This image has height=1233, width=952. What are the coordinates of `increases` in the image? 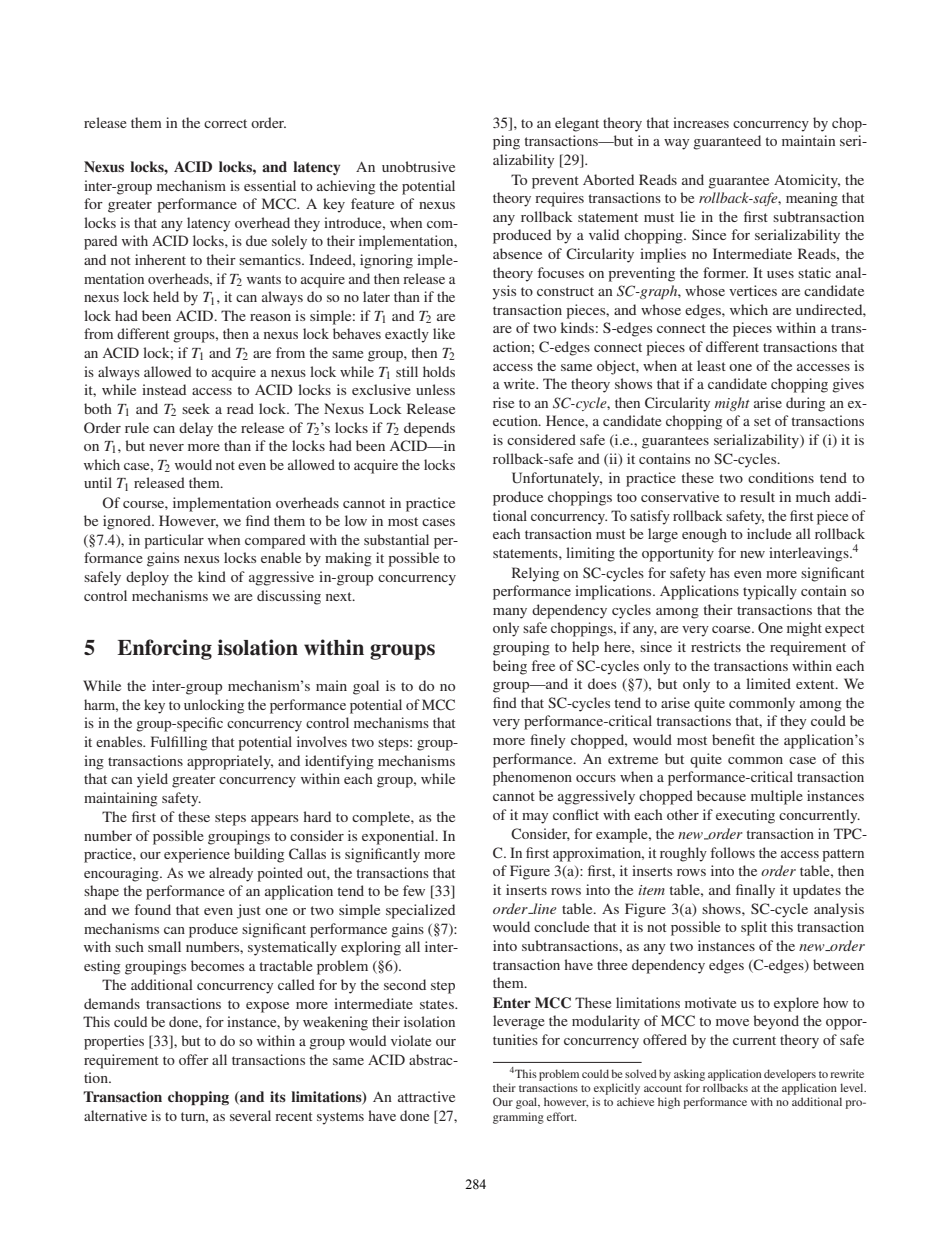 It's located at (701, 122).
